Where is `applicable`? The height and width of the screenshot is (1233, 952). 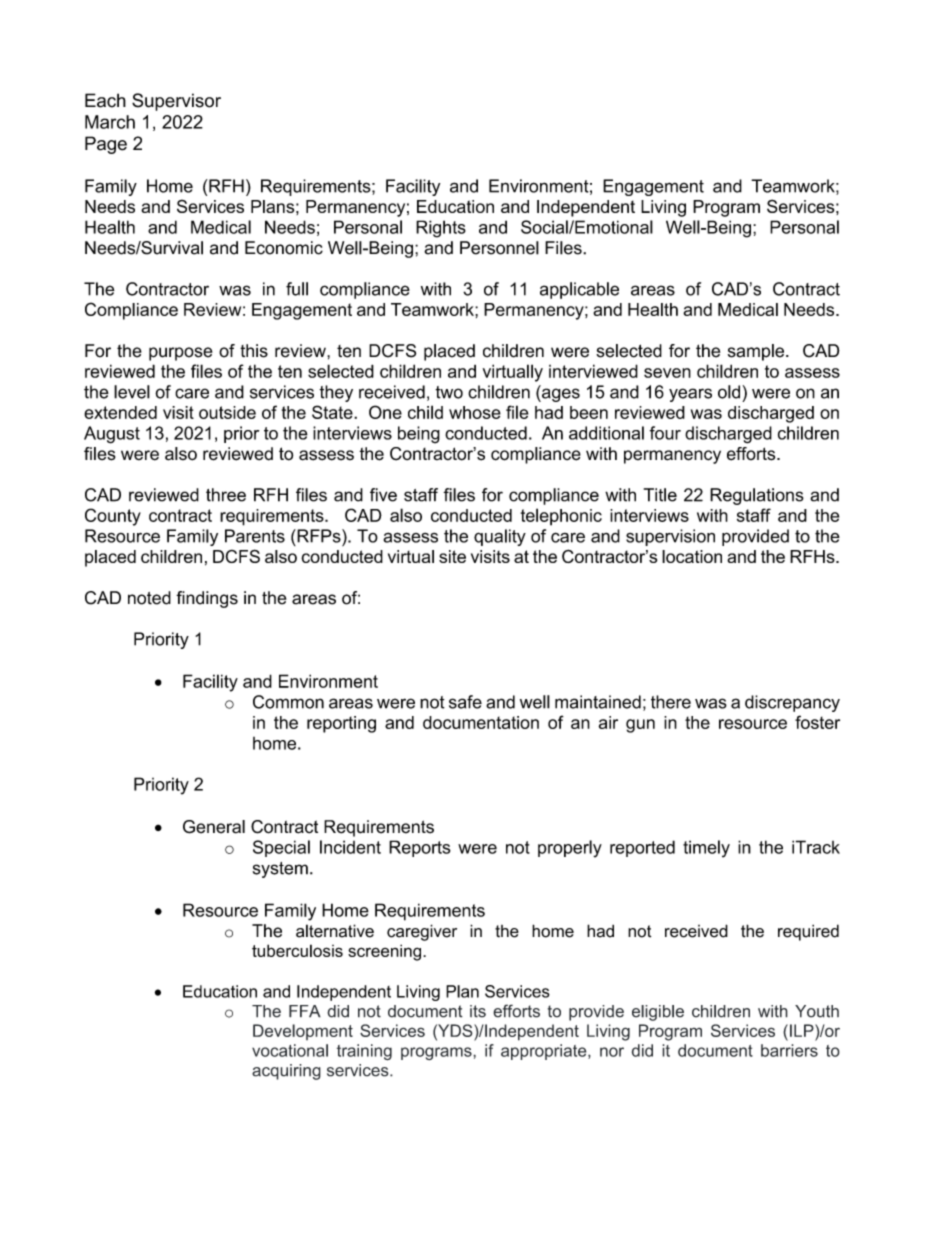
applicable is located at coordinates (579, 290).
